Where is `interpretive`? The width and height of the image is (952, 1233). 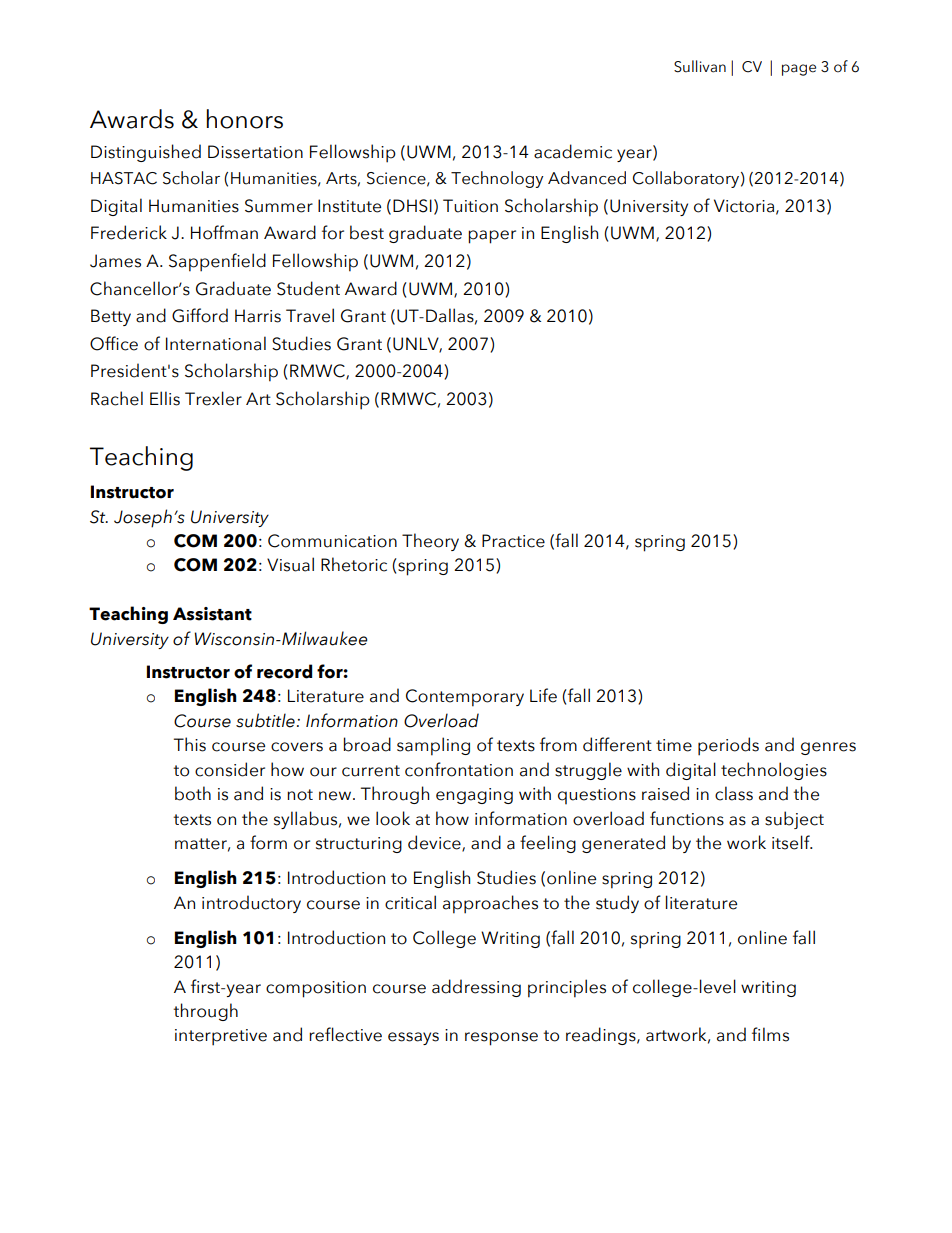 interpretive is located at coordinates (221, 1037).
